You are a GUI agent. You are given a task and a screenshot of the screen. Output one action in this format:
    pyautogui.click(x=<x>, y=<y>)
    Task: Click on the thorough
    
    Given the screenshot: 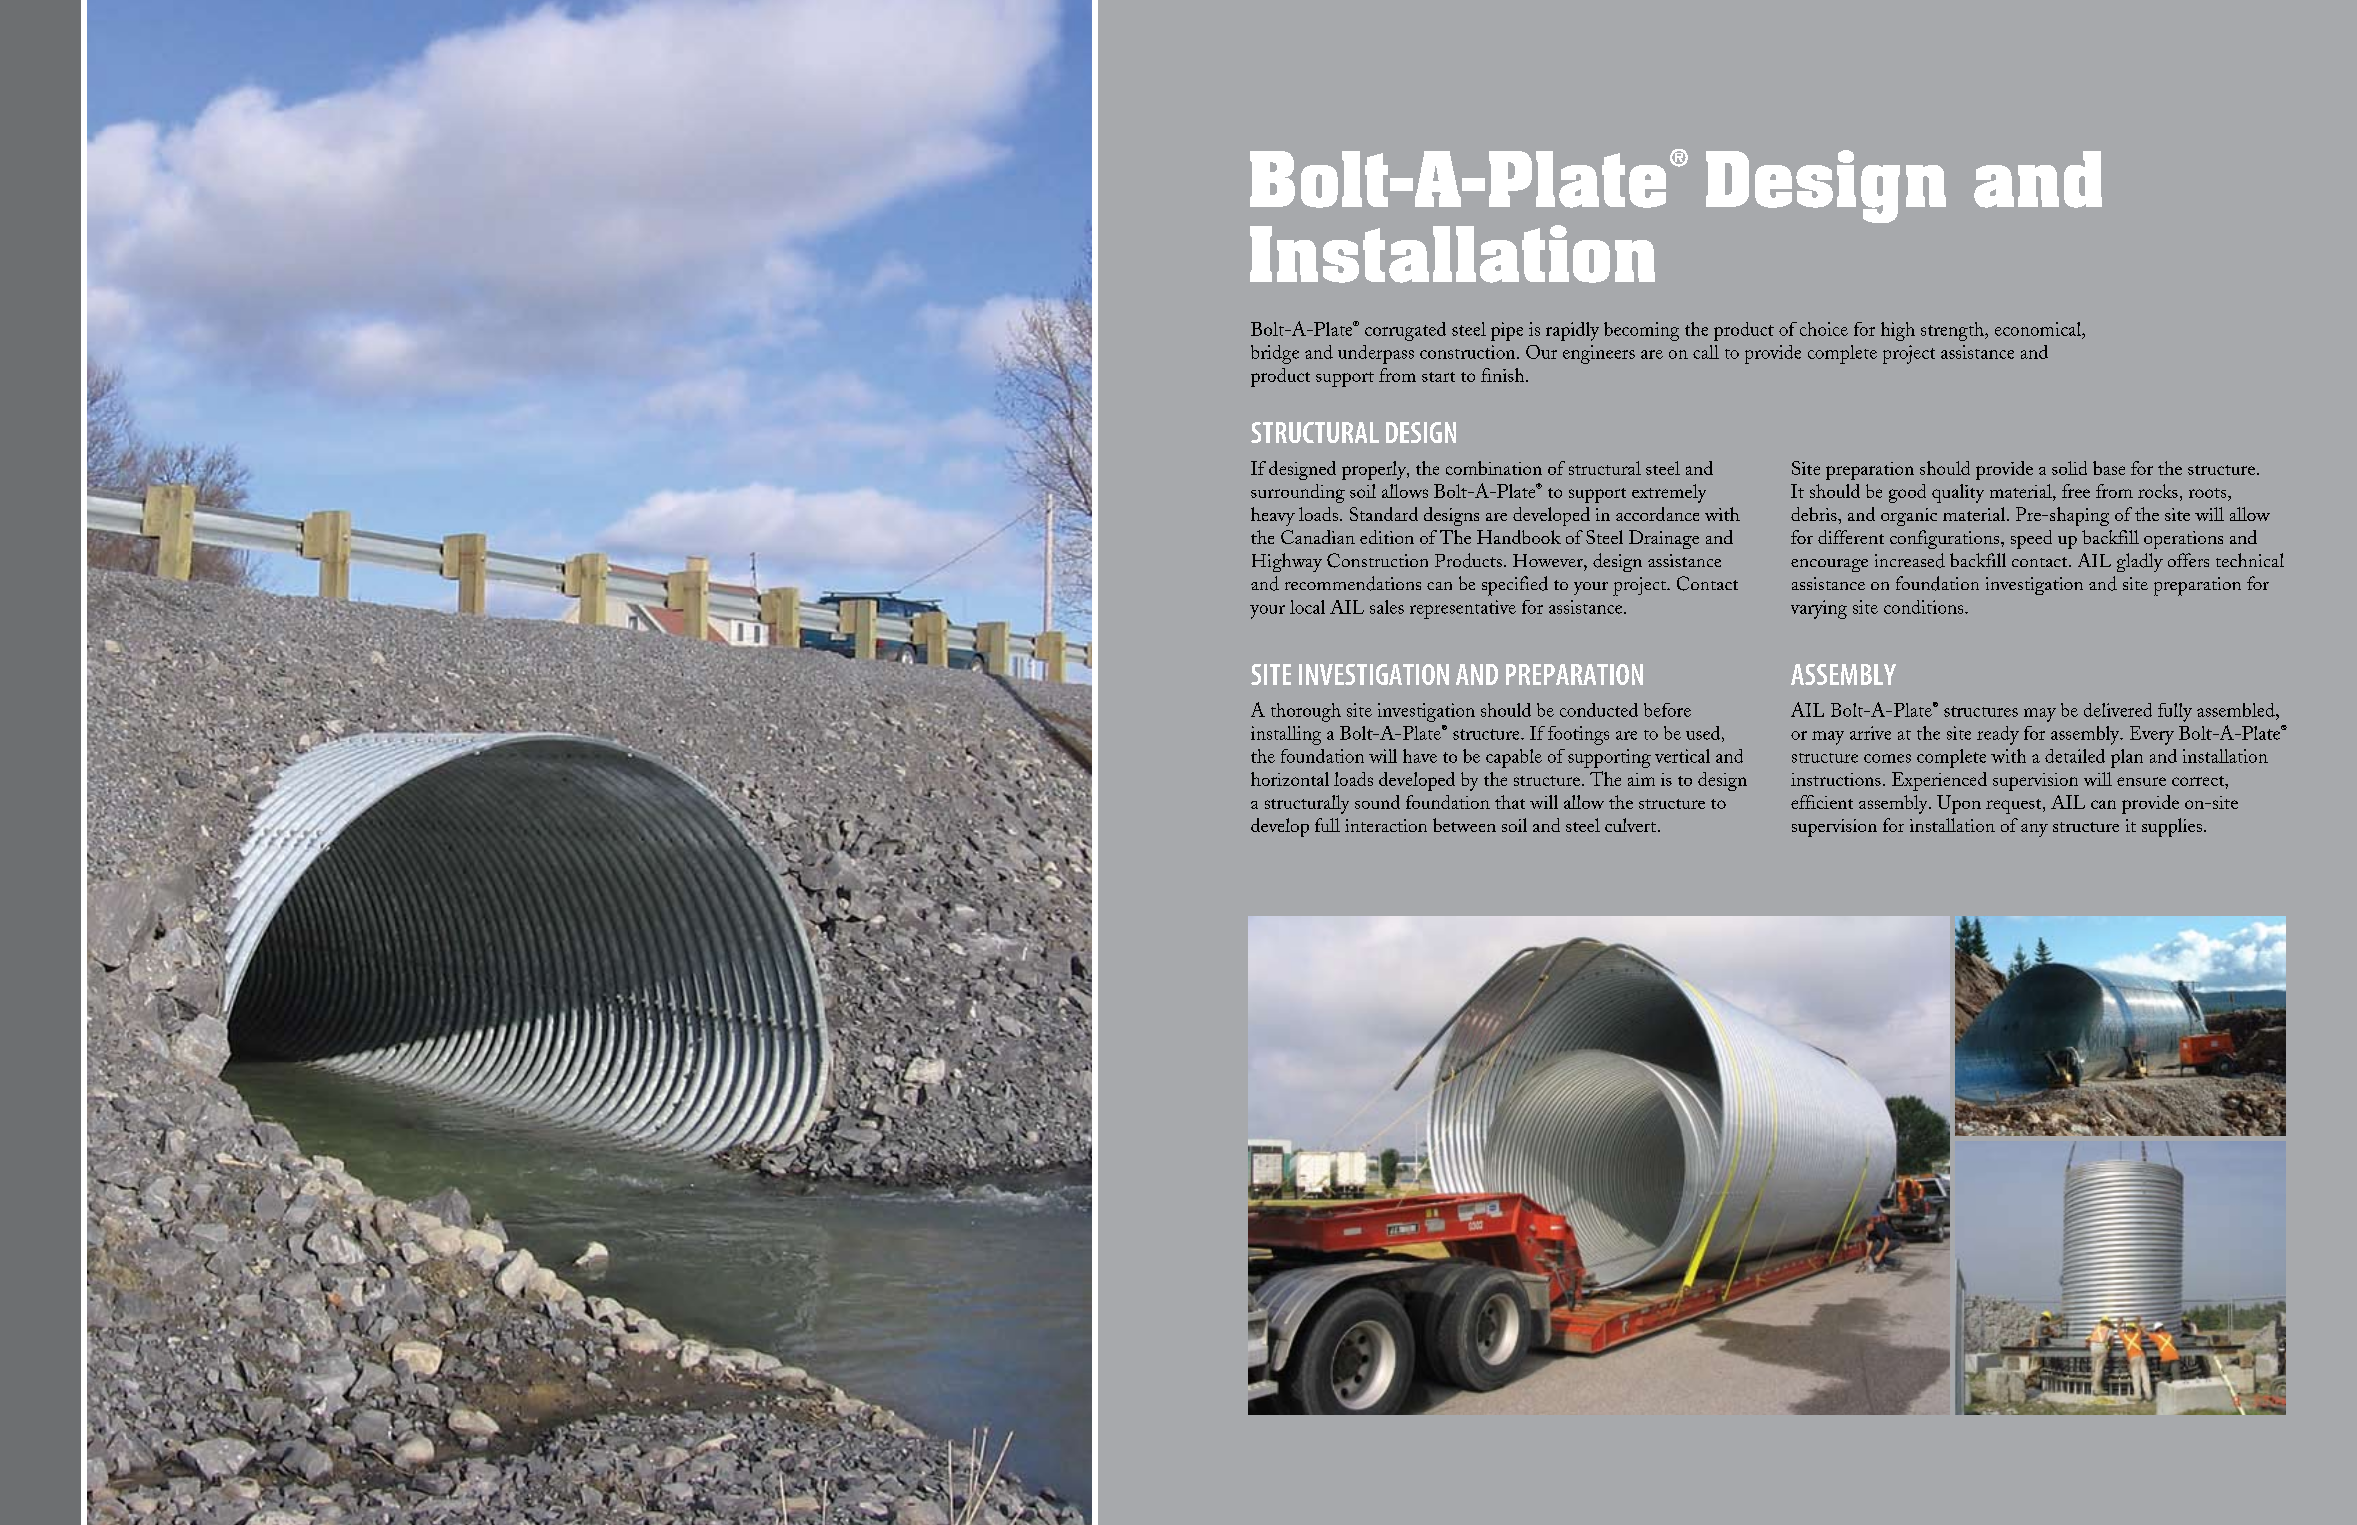 What is the action you would take?
    pyautogui.click(x=1306, y=712)
